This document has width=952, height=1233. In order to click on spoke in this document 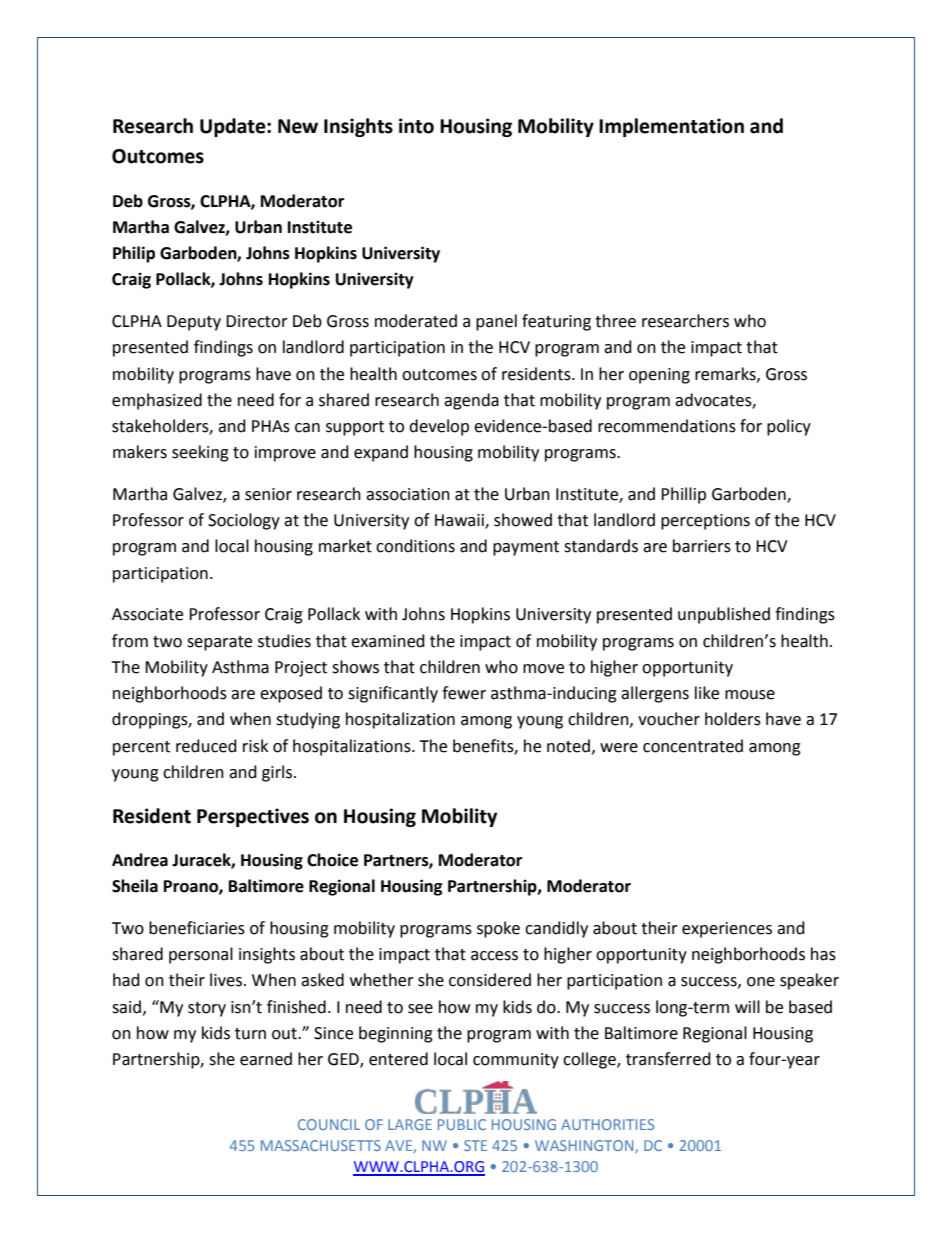, I will do `click(498, 929)`.
